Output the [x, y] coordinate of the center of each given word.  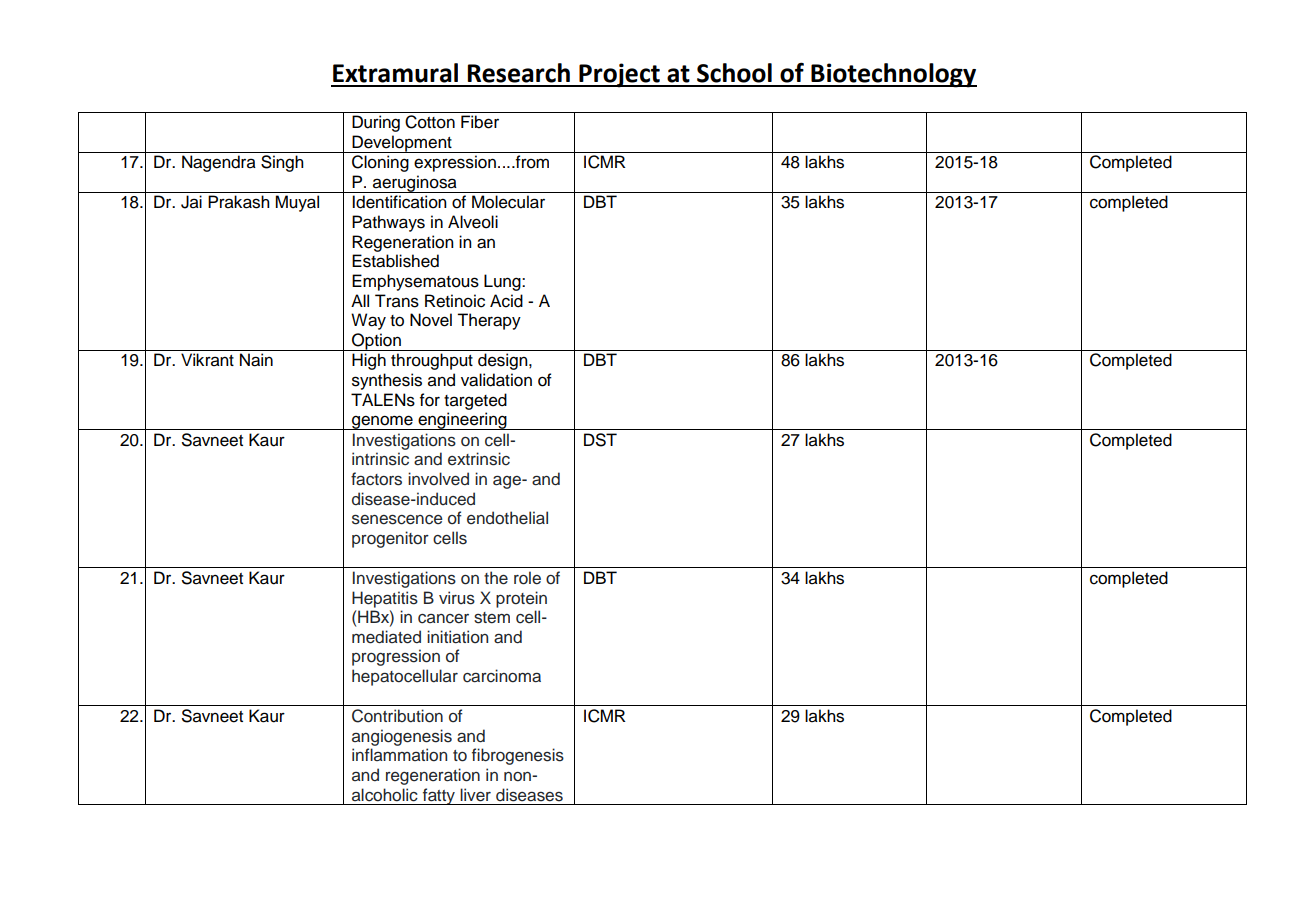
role [527, 578]
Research [518, 73]
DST [600, 440]
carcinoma [502, 676]
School [734, 73]
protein [521, 599]
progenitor [390, 539]
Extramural [395, 73]
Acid [506, 301]
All [360, 300]
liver [475, 795]
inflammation [399, 755]
